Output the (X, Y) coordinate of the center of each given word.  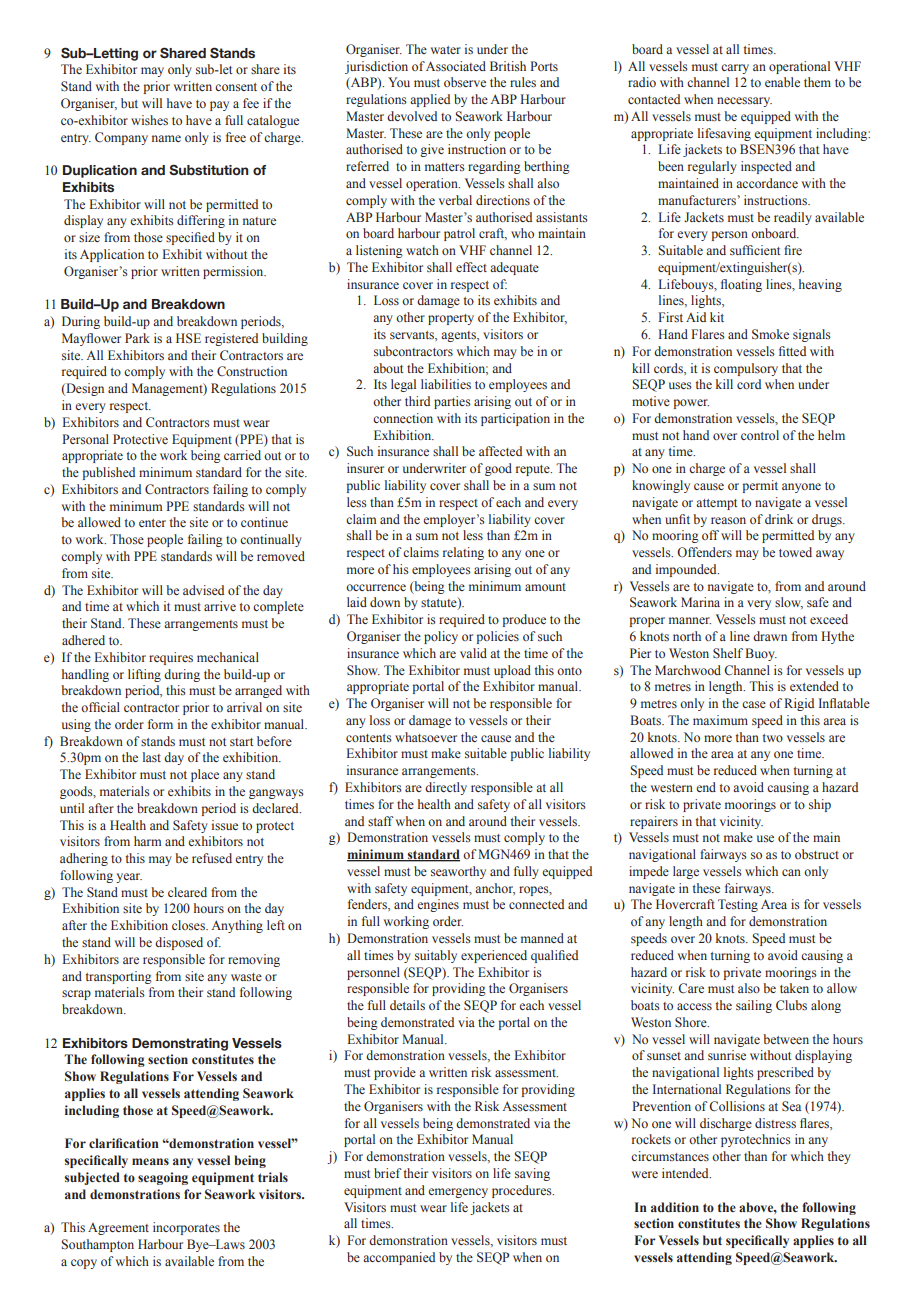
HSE (188, 338)
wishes (149, 120)
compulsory (746, 369)
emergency (458, 1193)
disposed (179, 943)
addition (675, 1207)
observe (465, 82)
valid (473, 653)
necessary (744, 102)
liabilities (446, 384)
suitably (436, 956)
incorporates (186, 1228)
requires (171, 658)
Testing (738, 905)
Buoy (761, 654)
